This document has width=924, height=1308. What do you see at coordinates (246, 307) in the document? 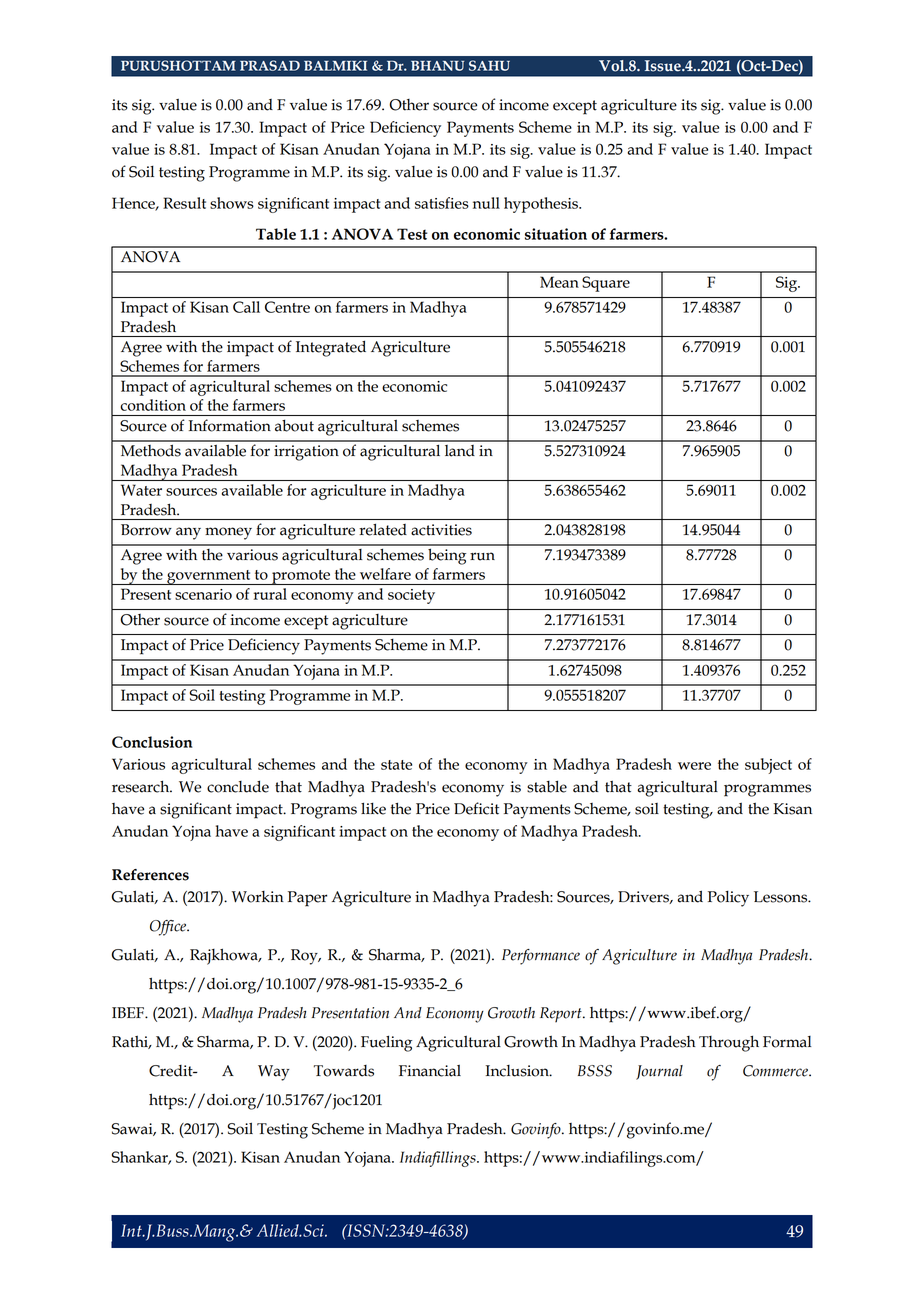
I see `Call` at bounding box center [246, 307].
